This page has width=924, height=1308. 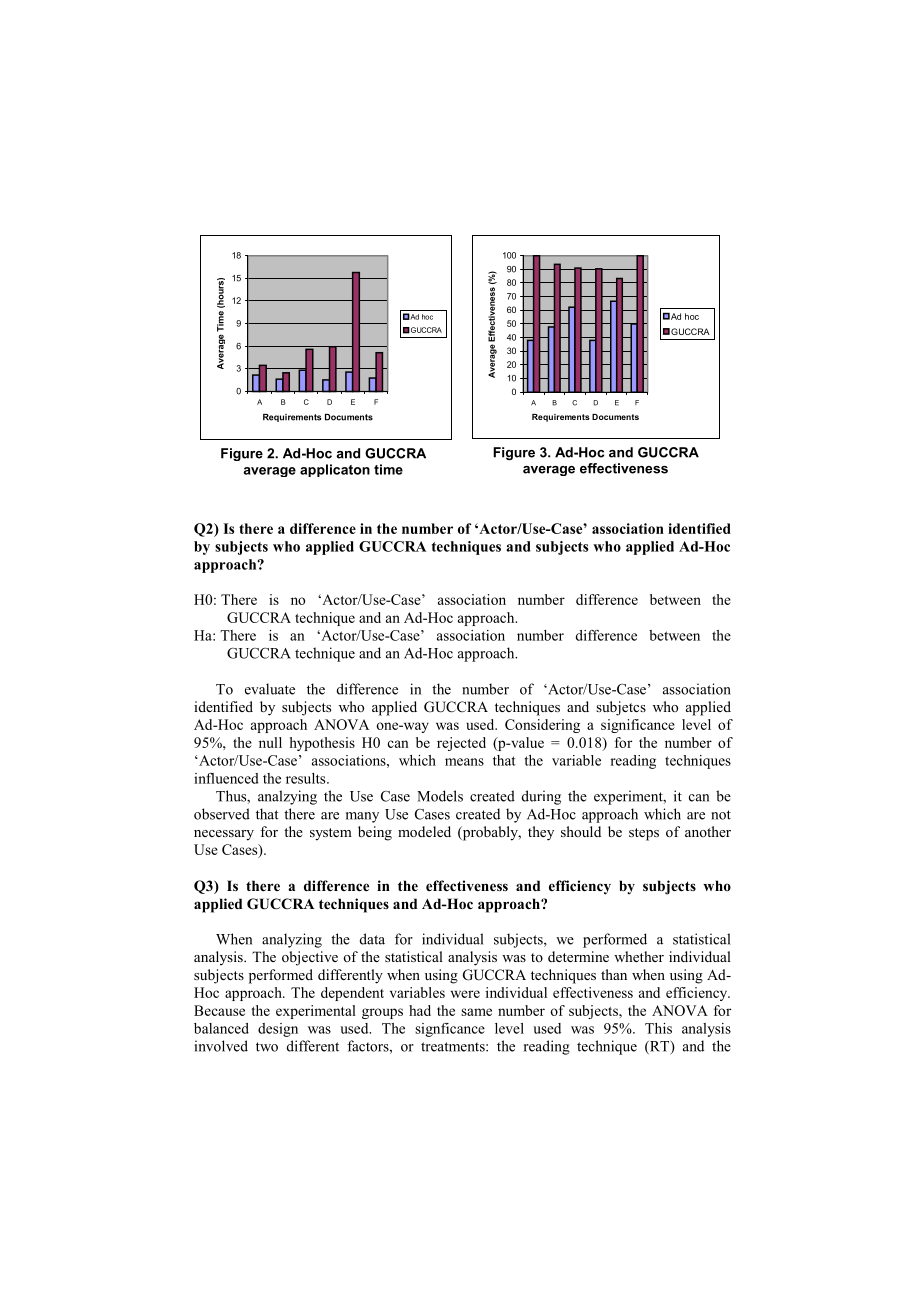 What do you see at coordinates (639, 956) in the page?
I see `whether` at bounding box center [639, 956].
